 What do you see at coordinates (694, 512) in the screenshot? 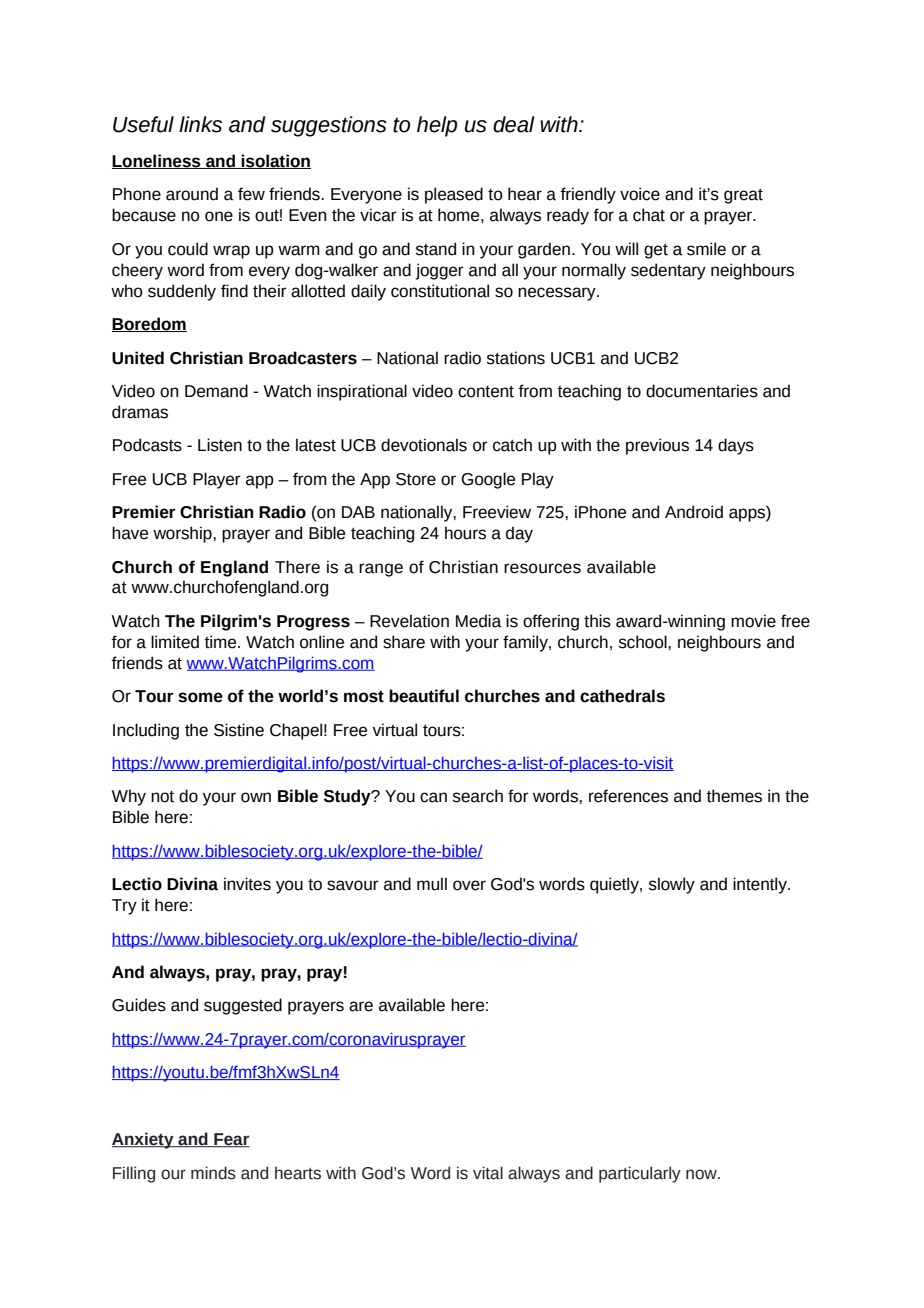
I see `Android` at bounding box center [694, 512].
